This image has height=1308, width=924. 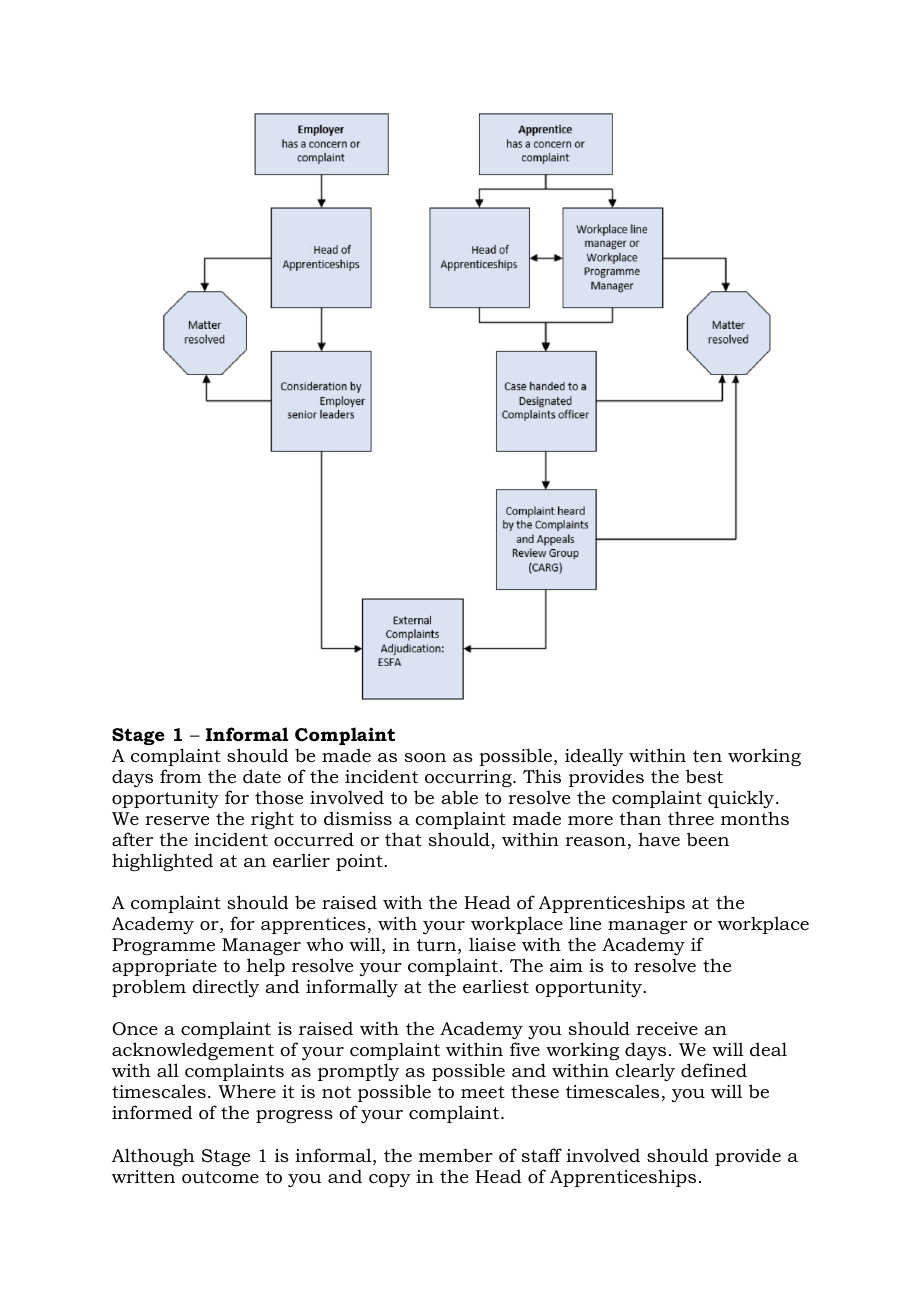 I want to click on meet, so click(x=483, y=1092).
